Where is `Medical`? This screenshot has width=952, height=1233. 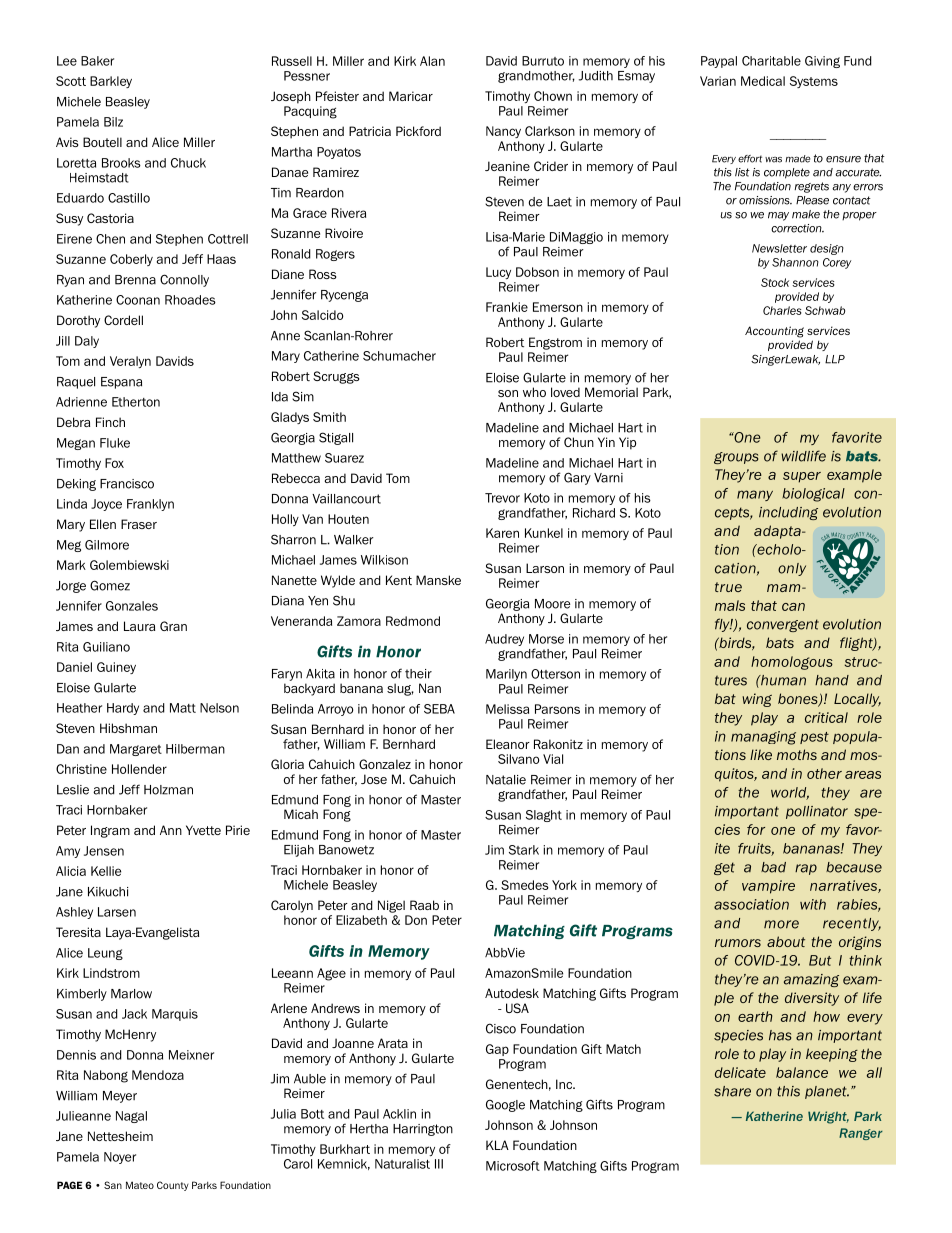
Medical is located at coordinates (763, 81).
